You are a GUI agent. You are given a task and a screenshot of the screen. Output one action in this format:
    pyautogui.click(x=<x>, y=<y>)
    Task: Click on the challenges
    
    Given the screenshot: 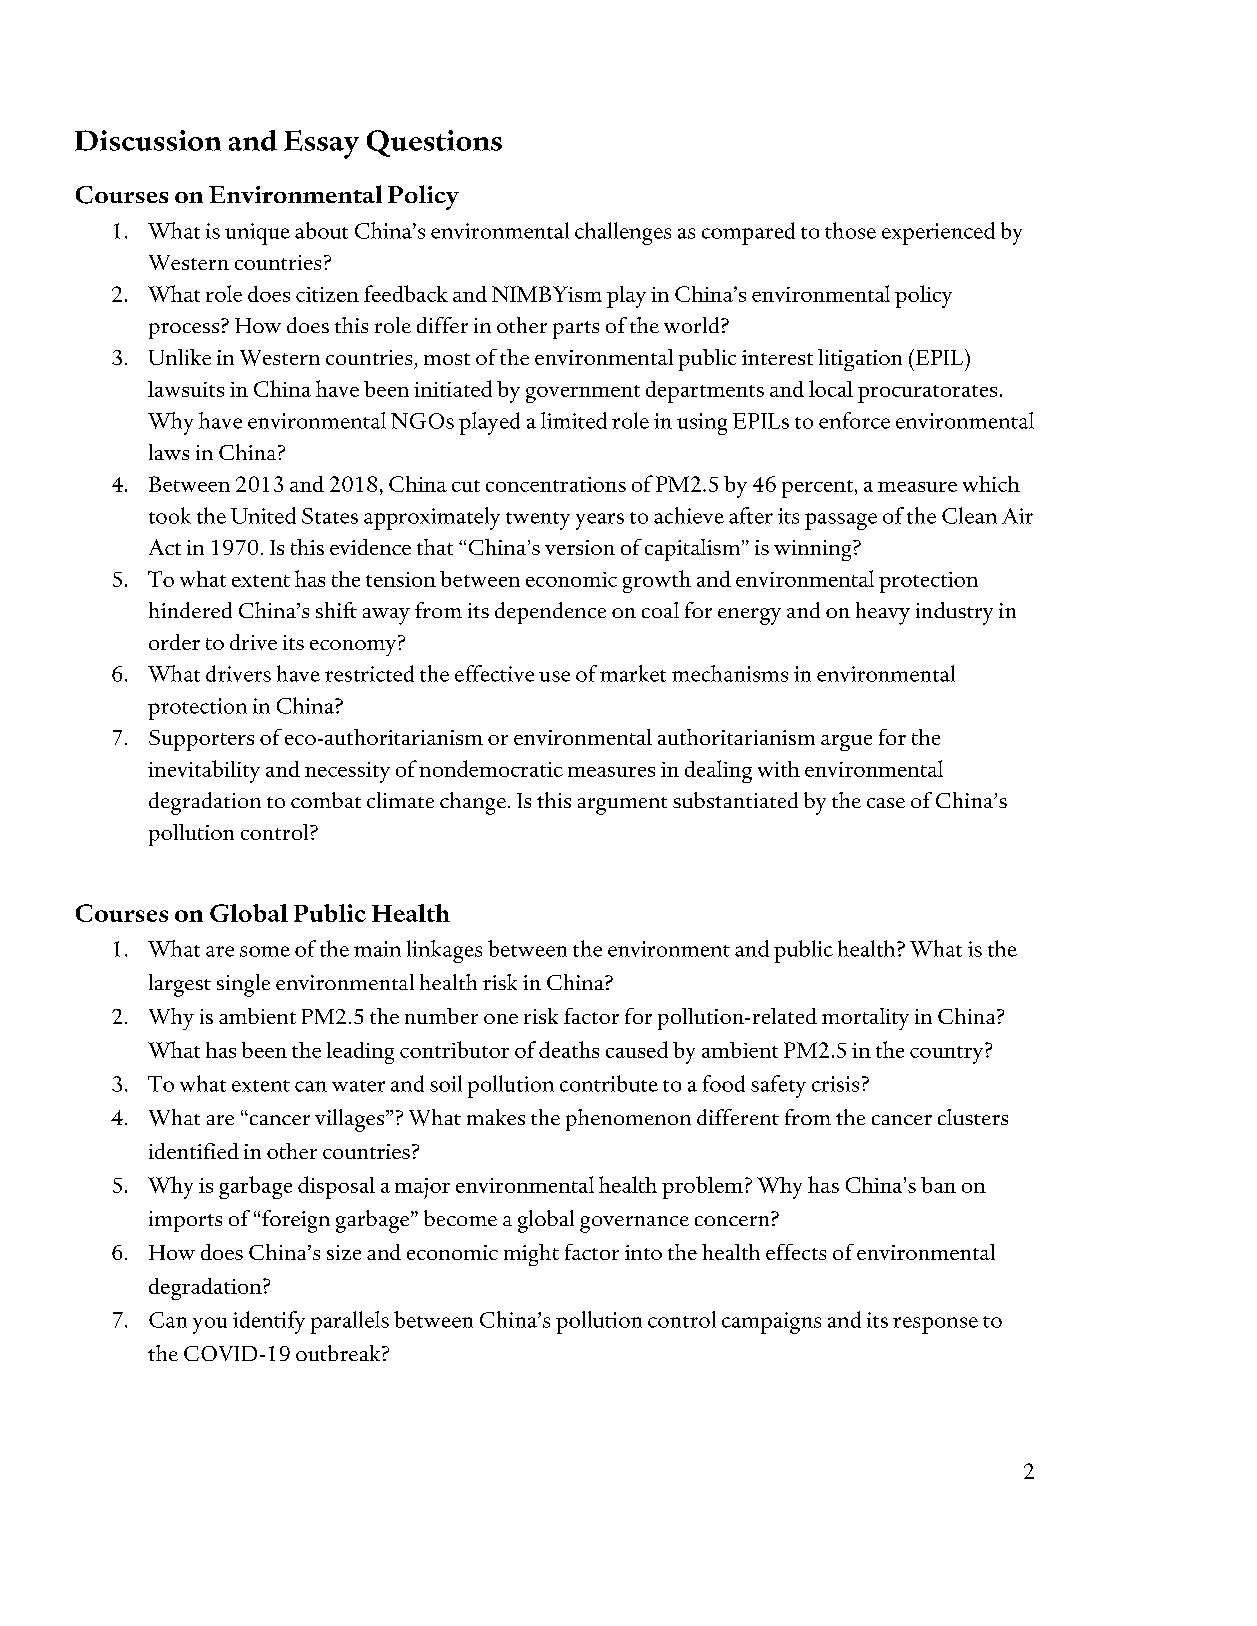 What is the action you would take?
    pyautogui.click(x=623, y=233)
